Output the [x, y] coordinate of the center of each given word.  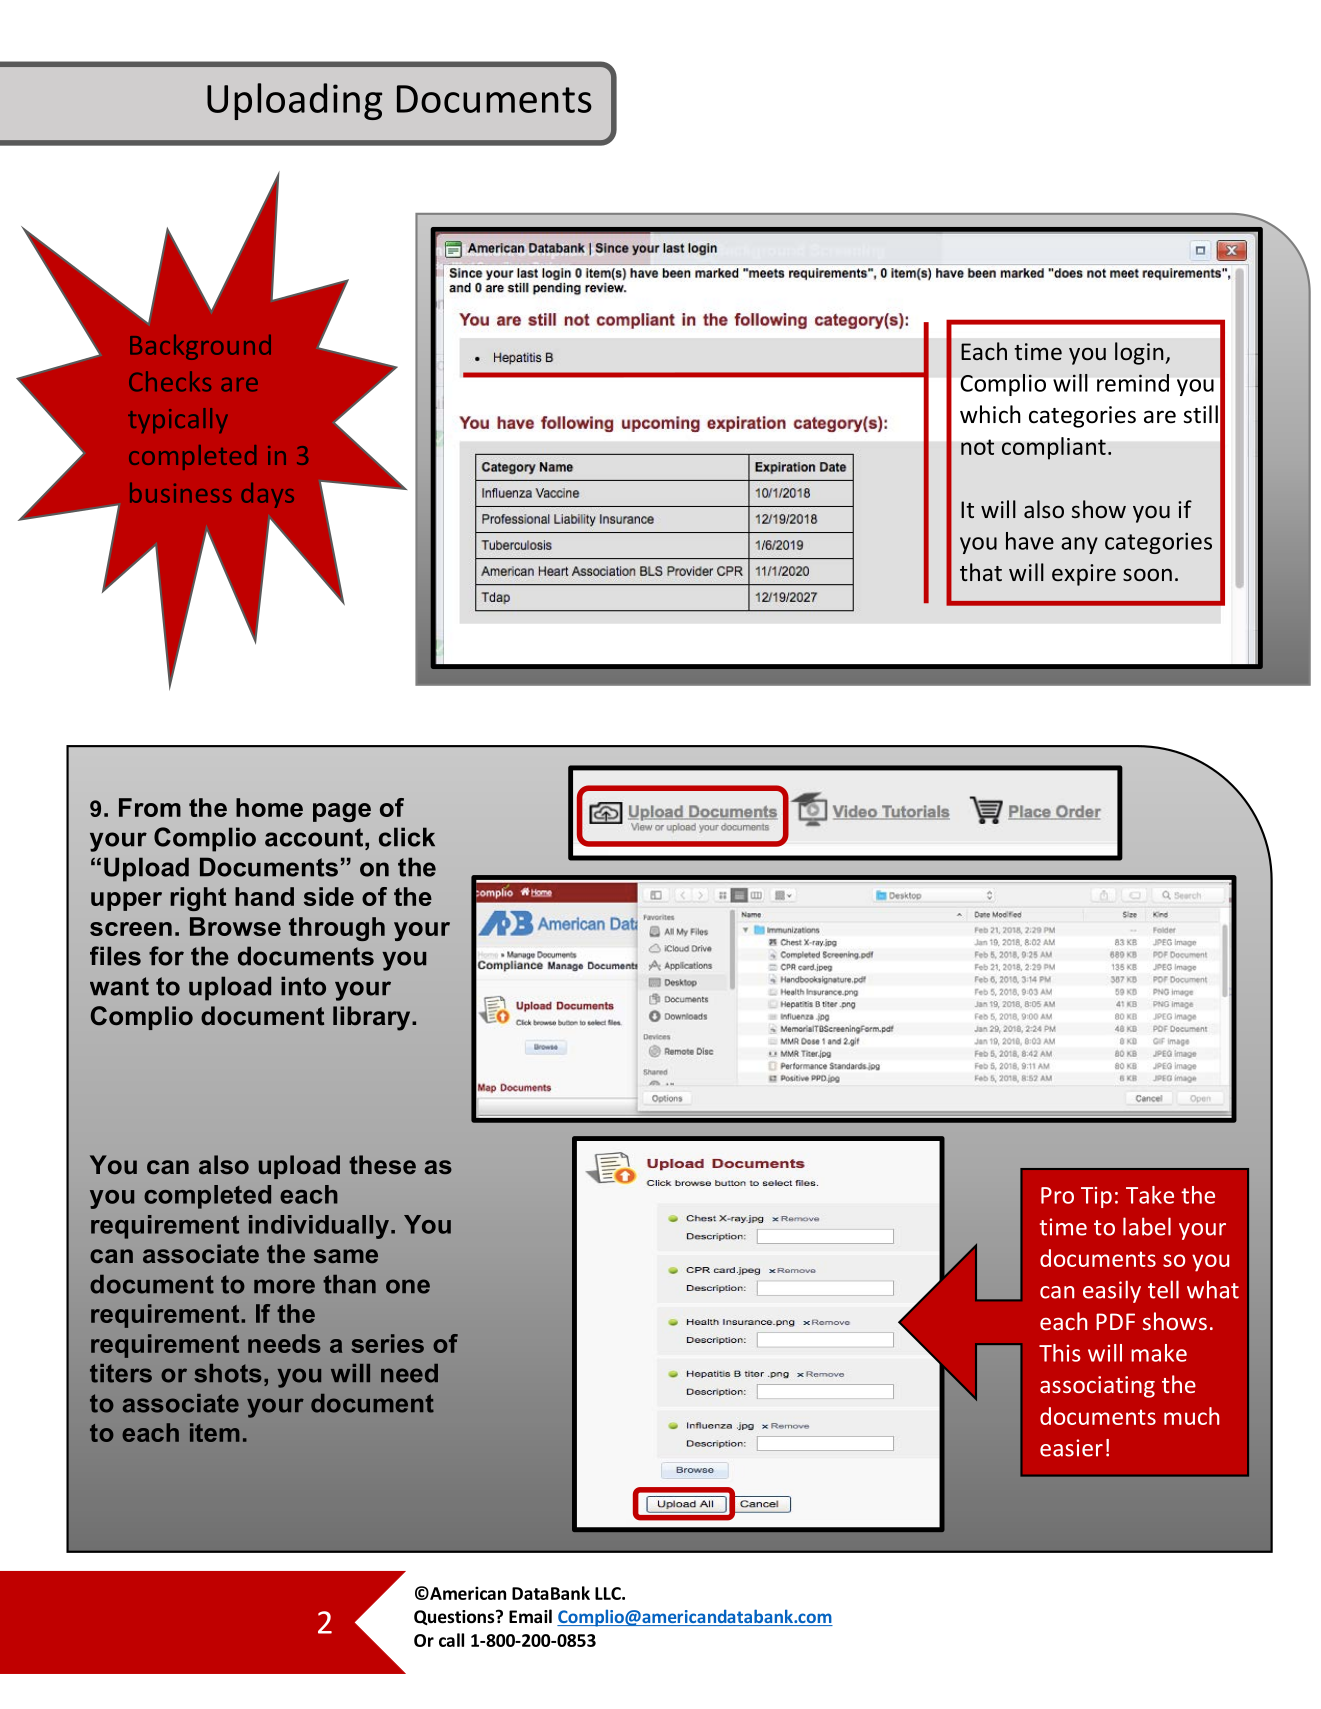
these [382, 1164]
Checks [170, 381]
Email [530, 1616]
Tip [1096, 1197]
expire [1084, 575]
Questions [455, 1617]
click [407, 837]
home [269, 807]
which [990, 414]
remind [1133, 383]
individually [320, 1227]
